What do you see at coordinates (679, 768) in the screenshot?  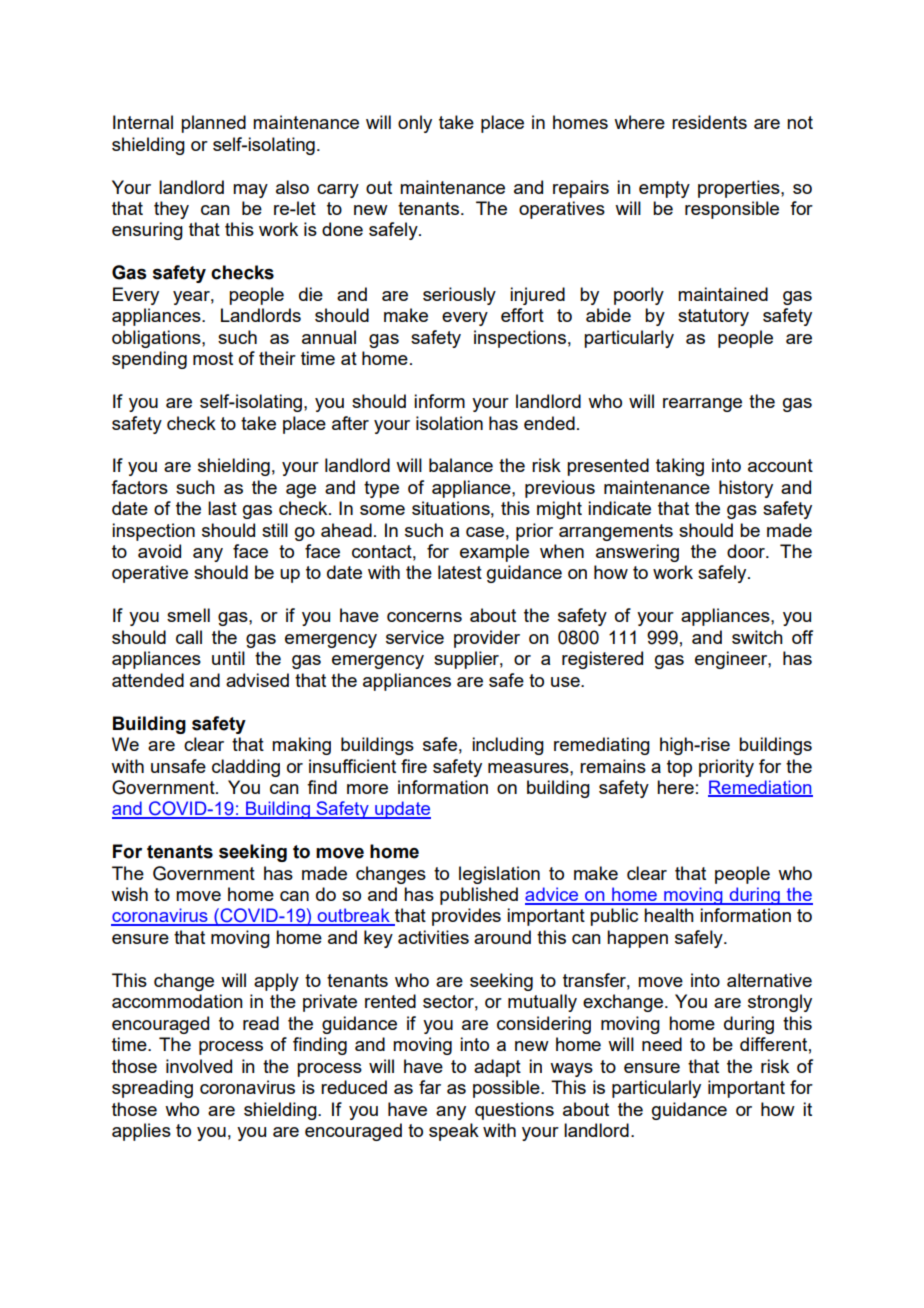 I see `top` at bounding box center [679, 768].
